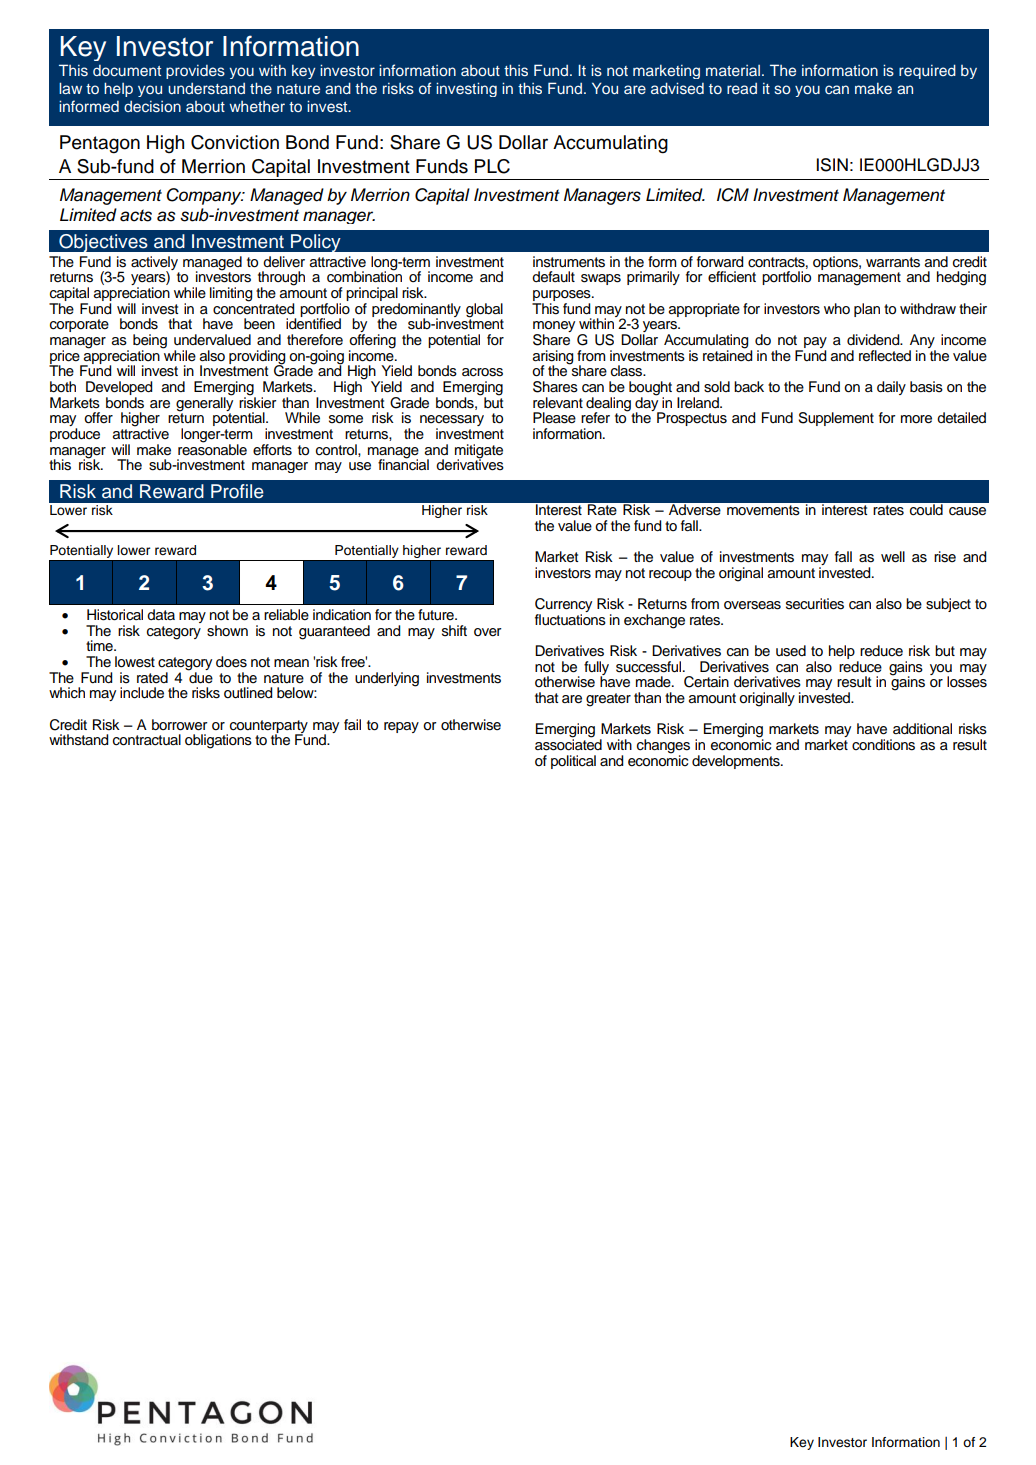 This document has height=1465, width=1036. What do you see at coordinates (484, 310) in the document?
I see `global` at bounding box center [484, 310].
